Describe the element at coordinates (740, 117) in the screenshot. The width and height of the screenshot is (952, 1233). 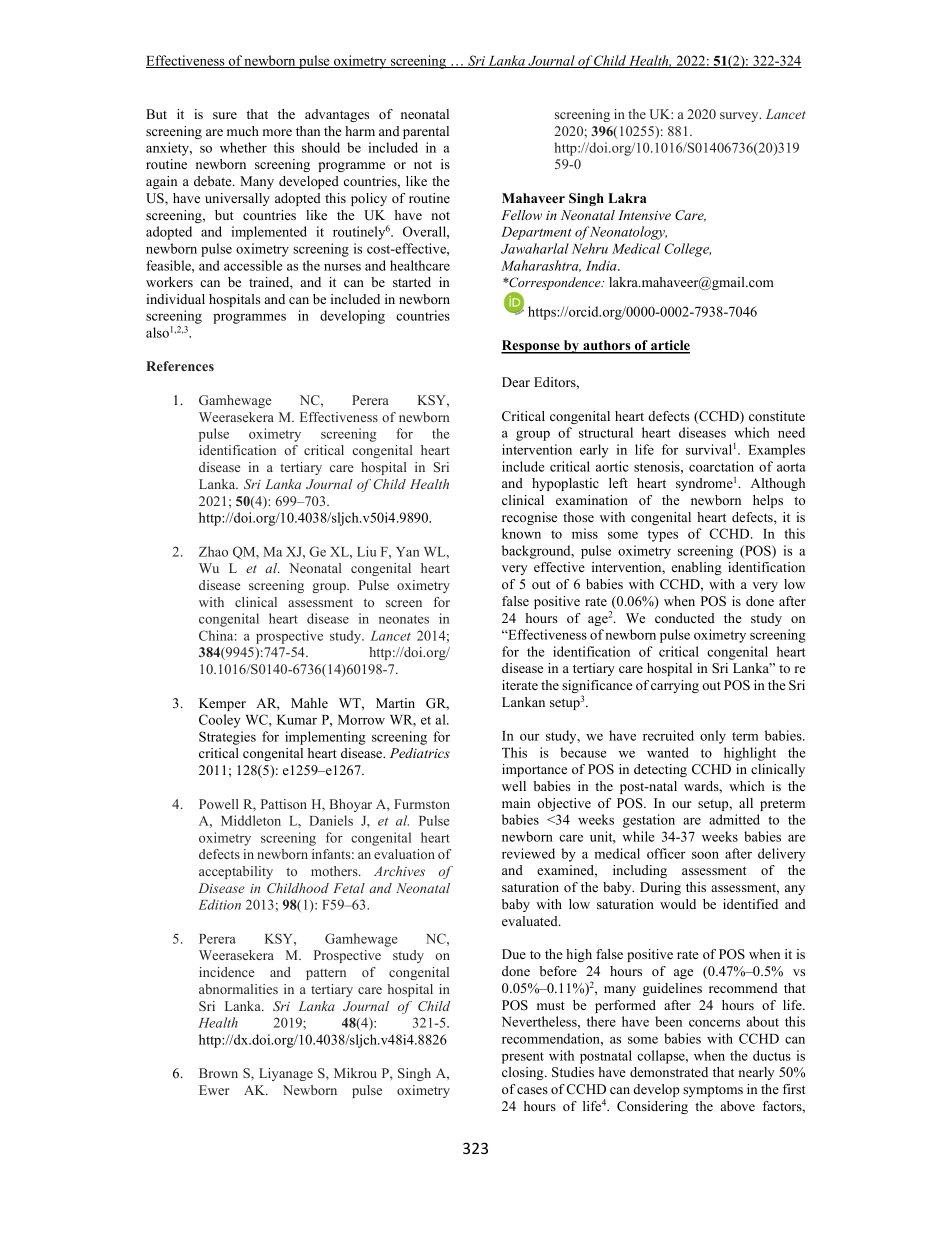
I see `survey` at that location.
